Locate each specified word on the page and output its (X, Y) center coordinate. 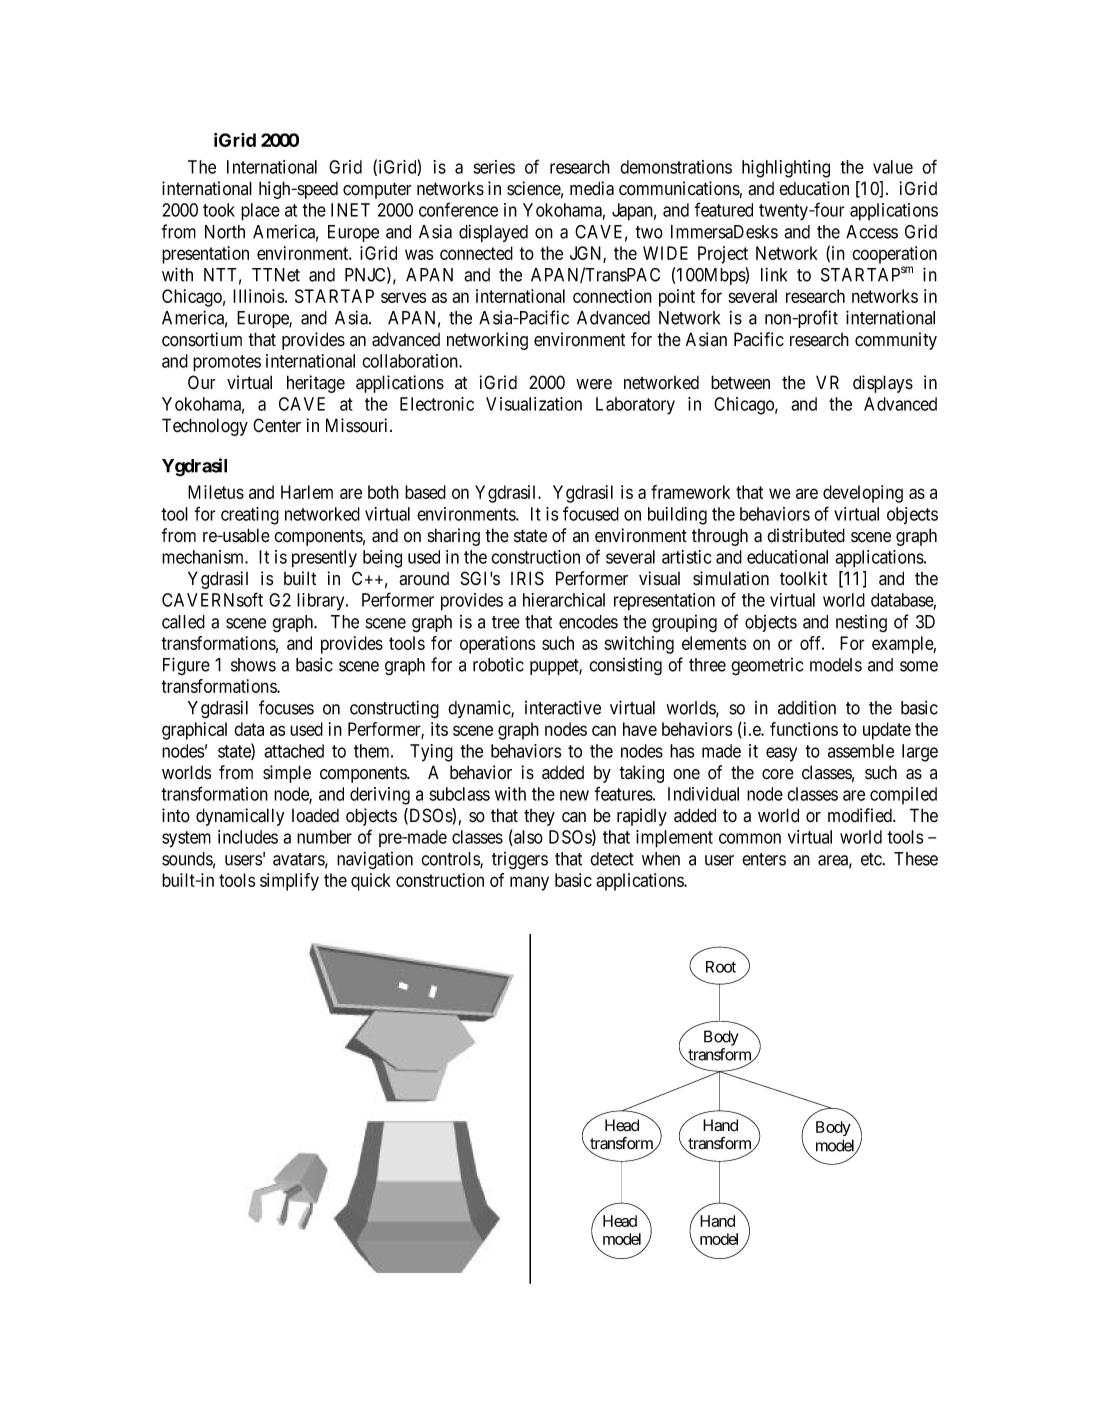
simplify (289, 882)
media (592, 188)
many (529, 883)
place (260, 212)
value (893, 167)
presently (324, 559)
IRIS (527, 578)
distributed (806, 535)
